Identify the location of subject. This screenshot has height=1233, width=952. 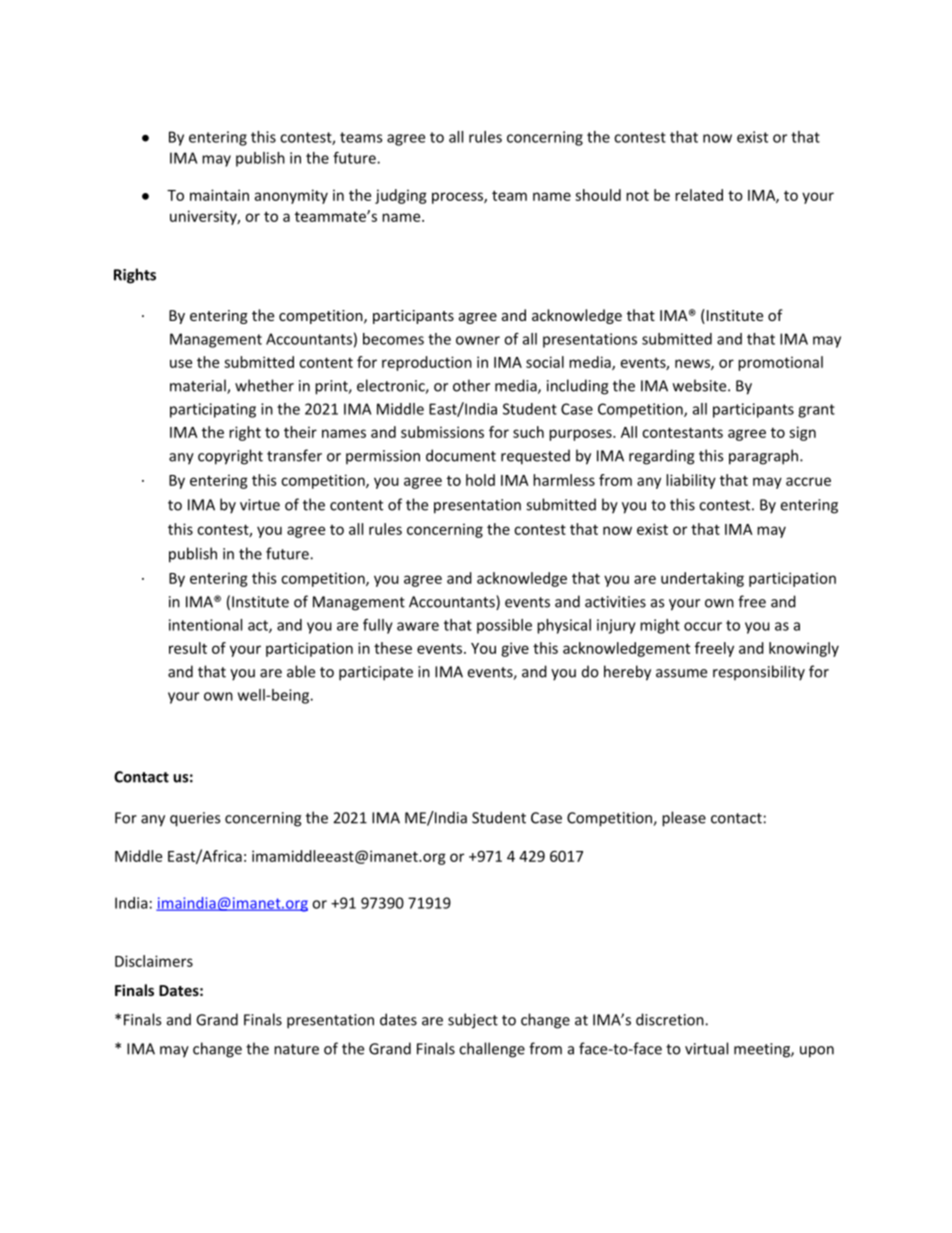
(473, 1021).
